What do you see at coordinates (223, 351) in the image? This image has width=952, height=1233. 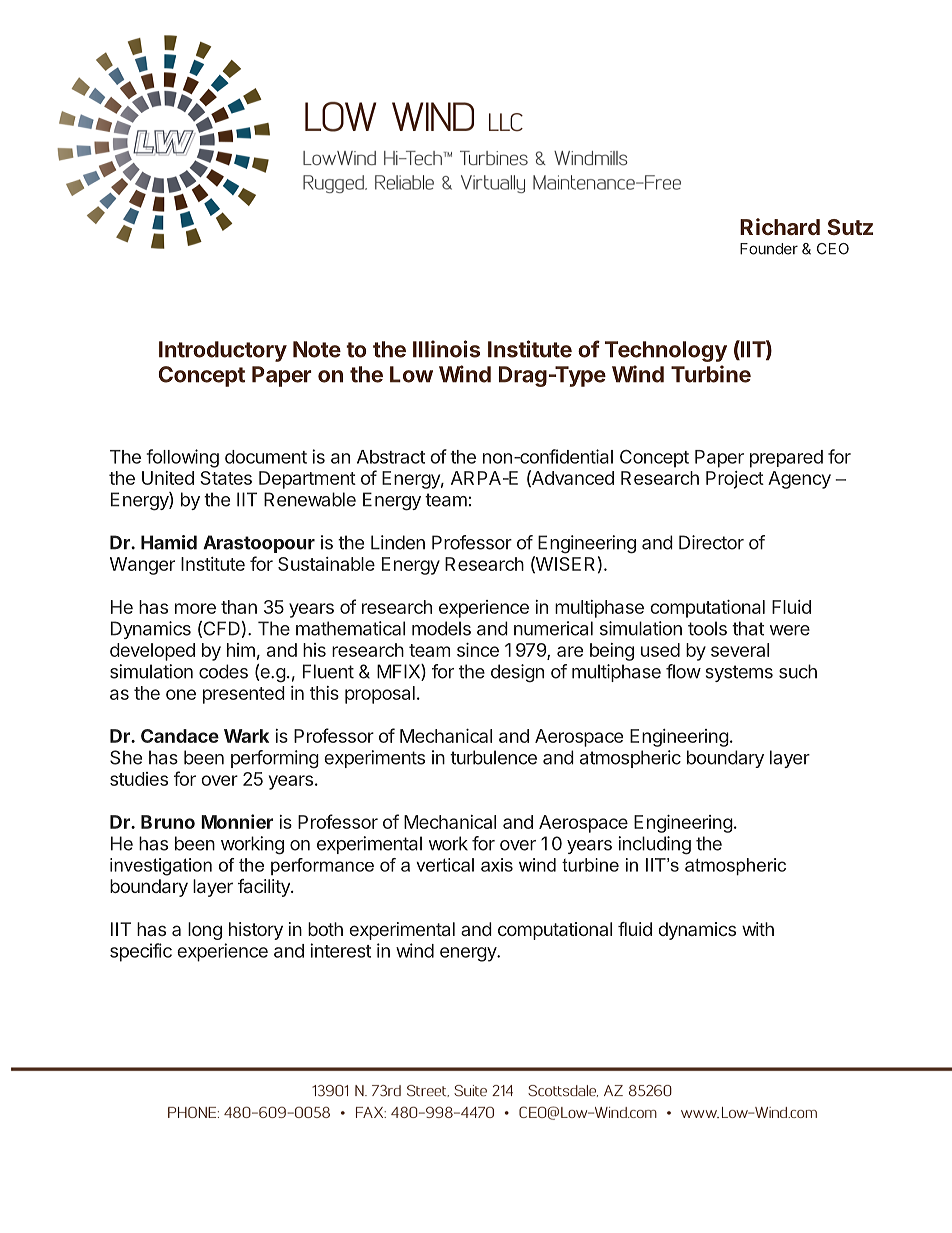 I see `Introductory` at bounding box center [223, 351].
